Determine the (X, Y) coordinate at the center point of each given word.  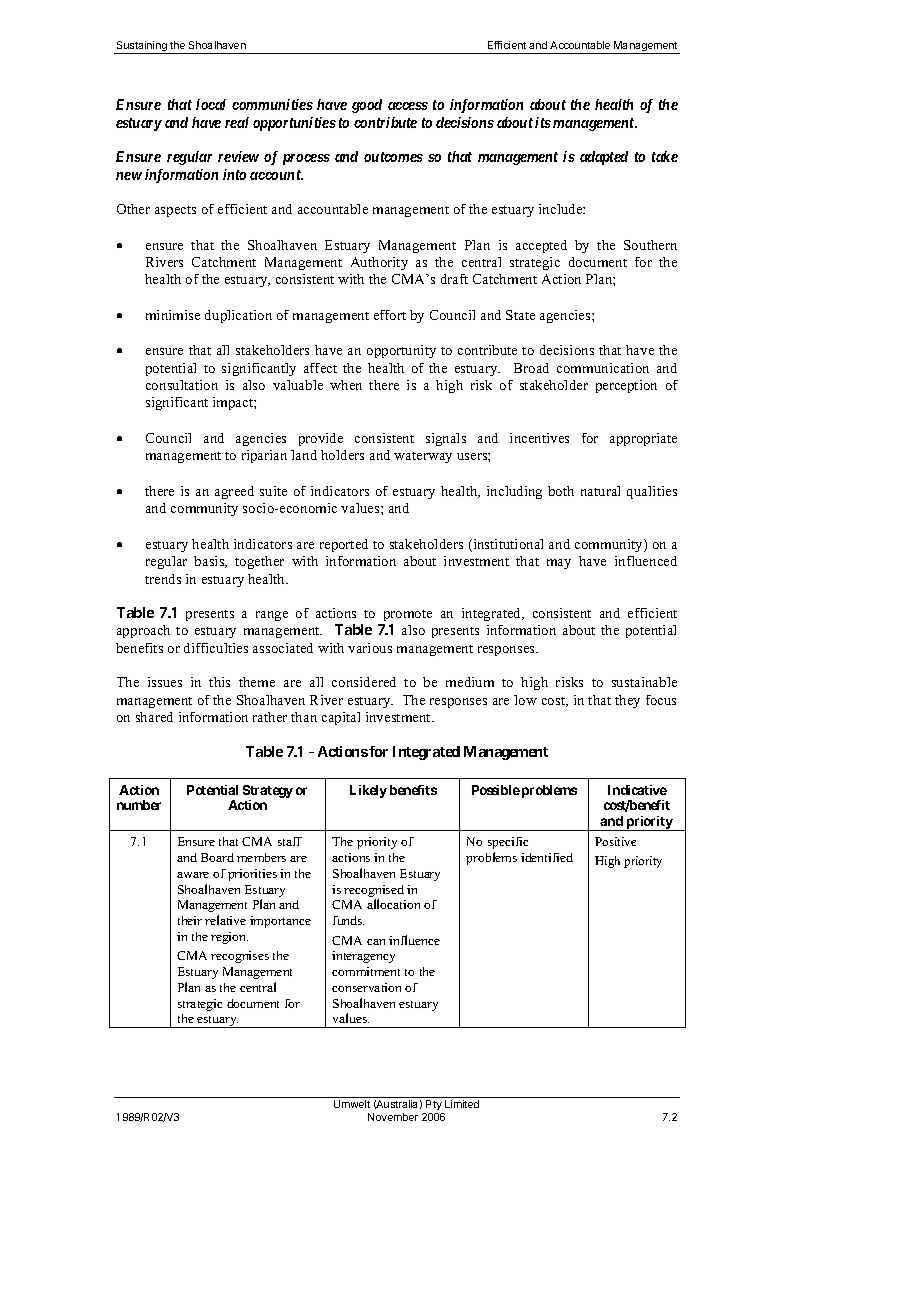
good (367, 106)
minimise (173, 315)
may (559, 564)
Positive (615, 841)
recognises (240, 957)
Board (217, 857)
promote (408, 615)
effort (390, 315)
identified (547, 857)
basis (210, 562)
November (393, 1117)
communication (603, 368)
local (211, 104)
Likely (368, 791)
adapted (604, 158)
